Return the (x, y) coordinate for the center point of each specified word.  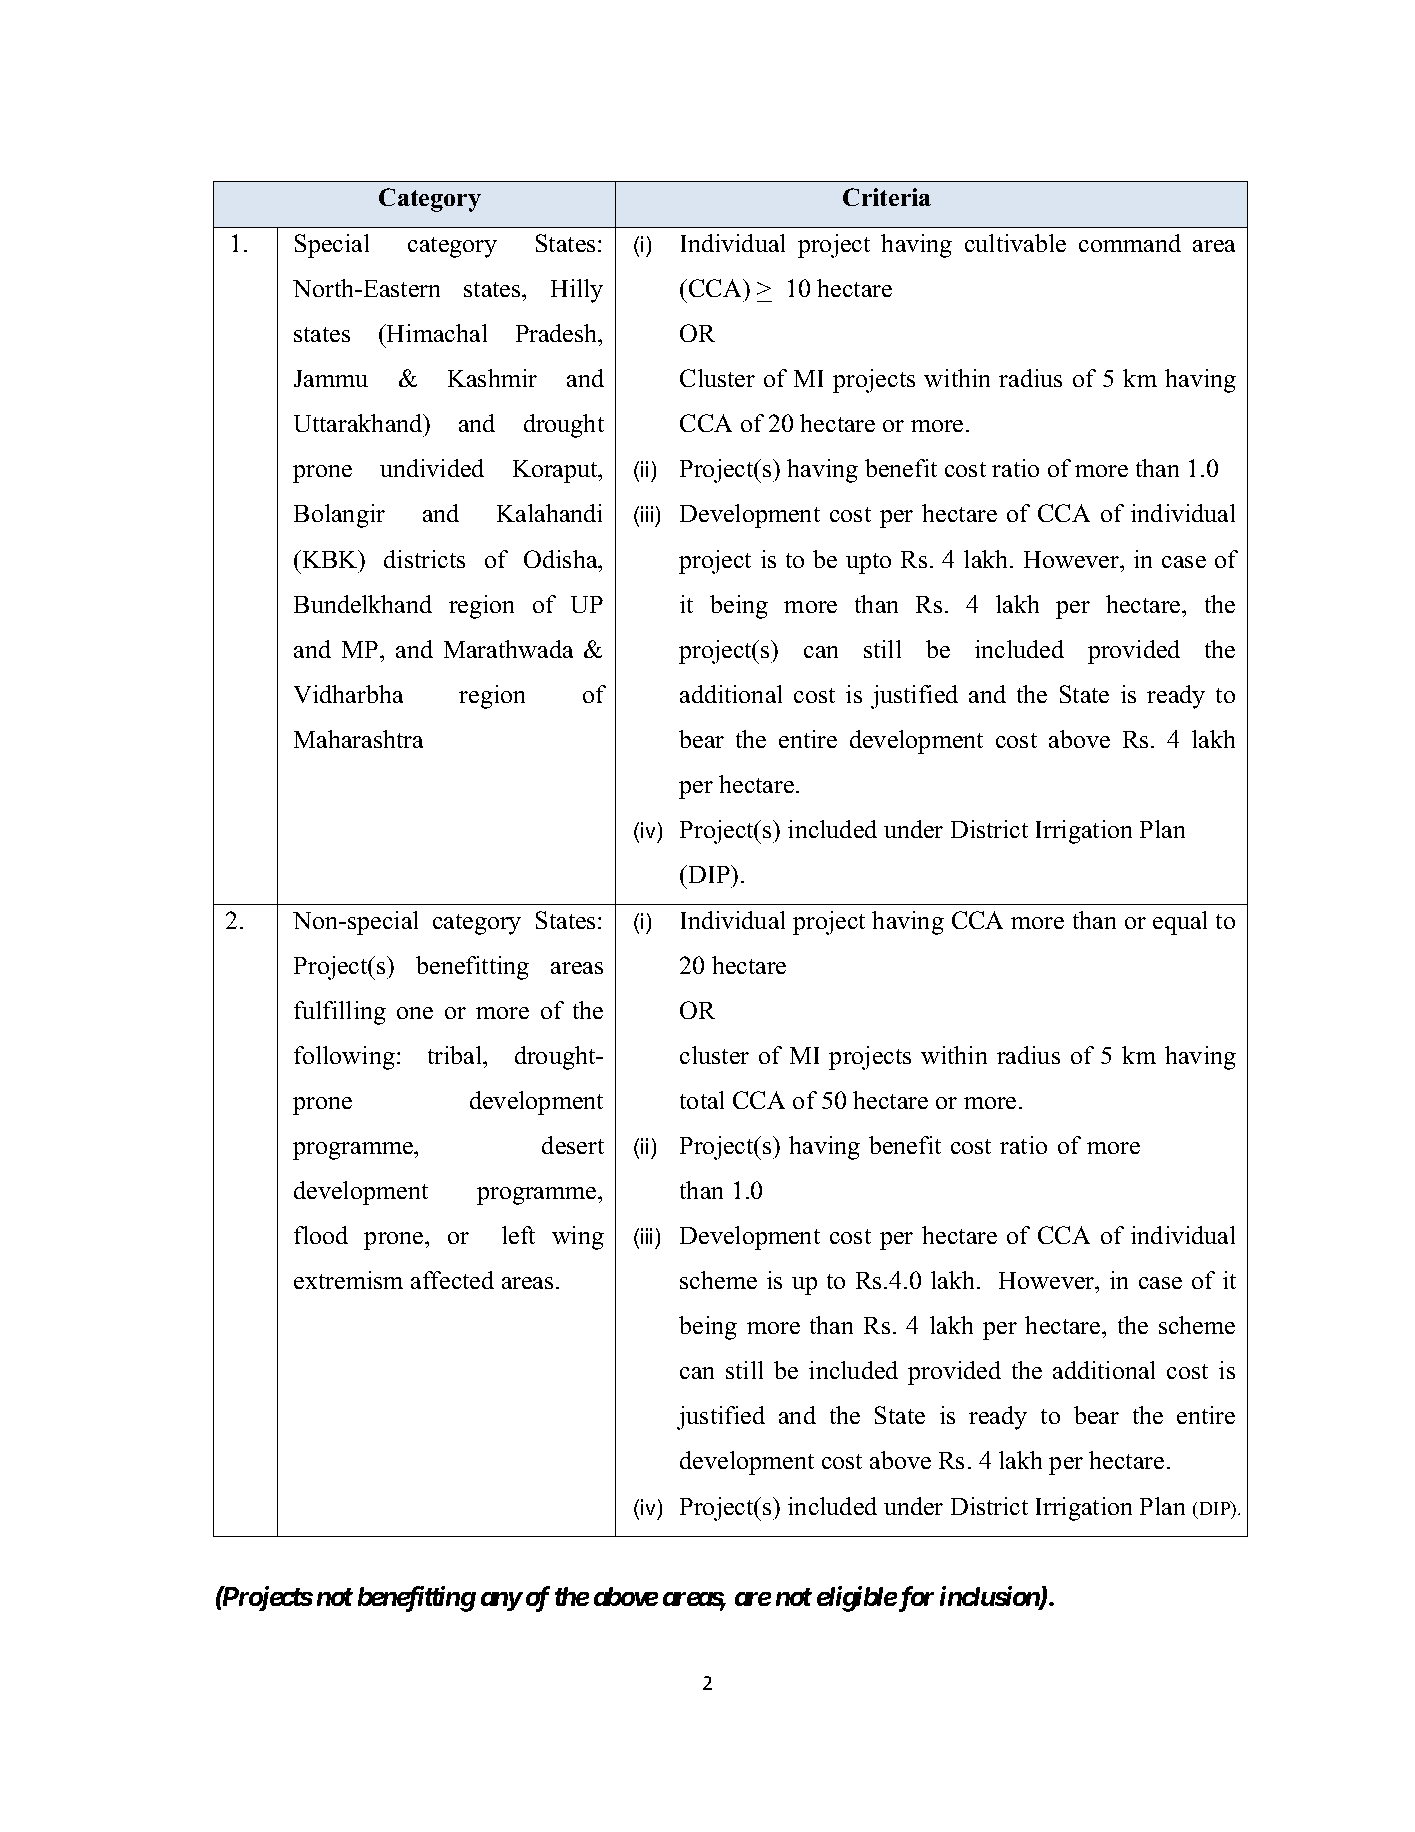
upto (868, 563)
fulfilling (340, 1013)
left (518, 1235)
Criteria (887, 197)
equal (1180, 923)
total (702, 1100)
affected (452, 1280)
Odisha (562, 559)
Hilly (577, 291)
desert (573, 1145)
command (1130, 243)
